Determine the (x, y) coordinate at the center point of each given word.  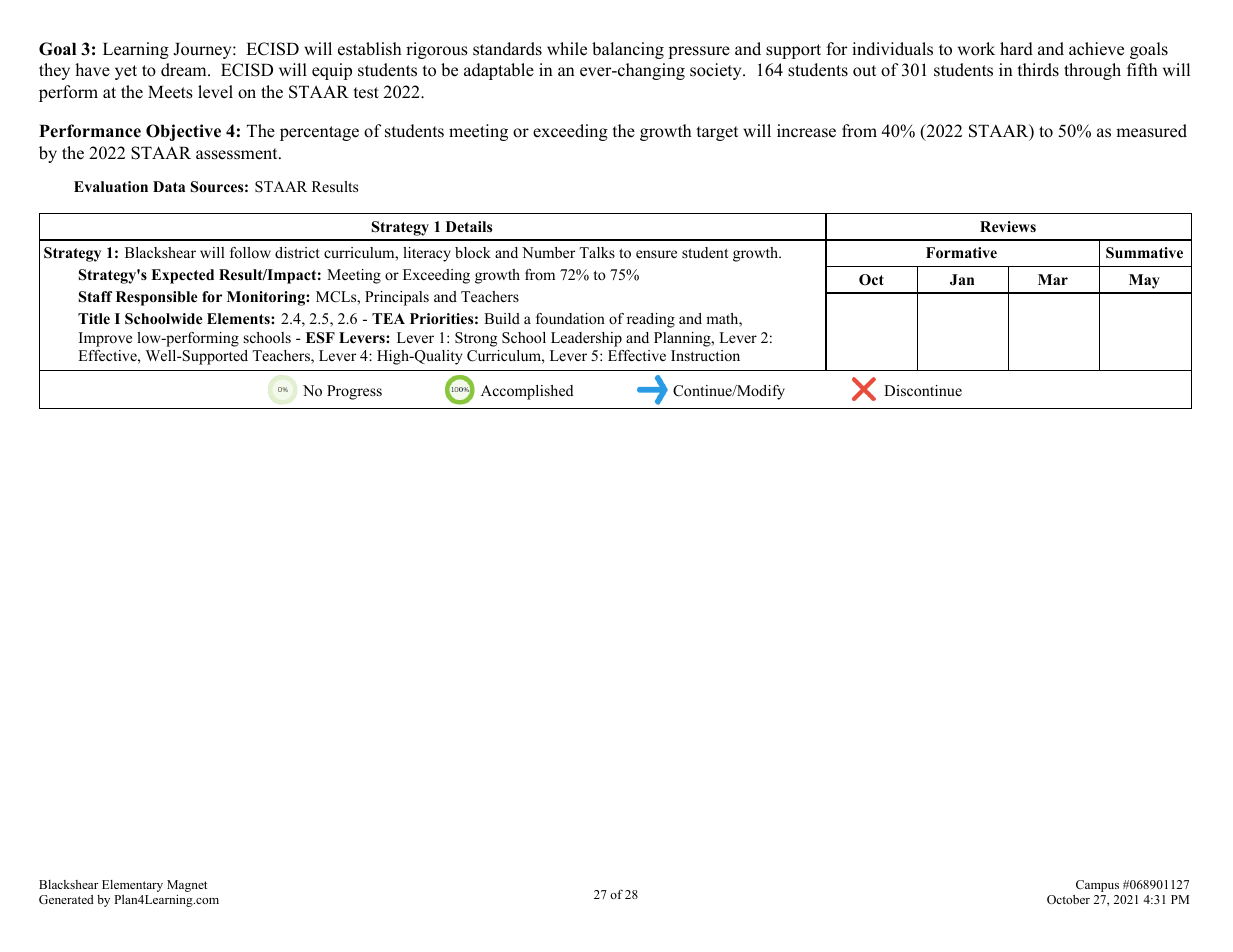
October (1068, 899)
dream (185, 70)
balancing (628, 50)
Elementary (132, 886)
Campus (1097, 886)
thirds (1038, 70)
